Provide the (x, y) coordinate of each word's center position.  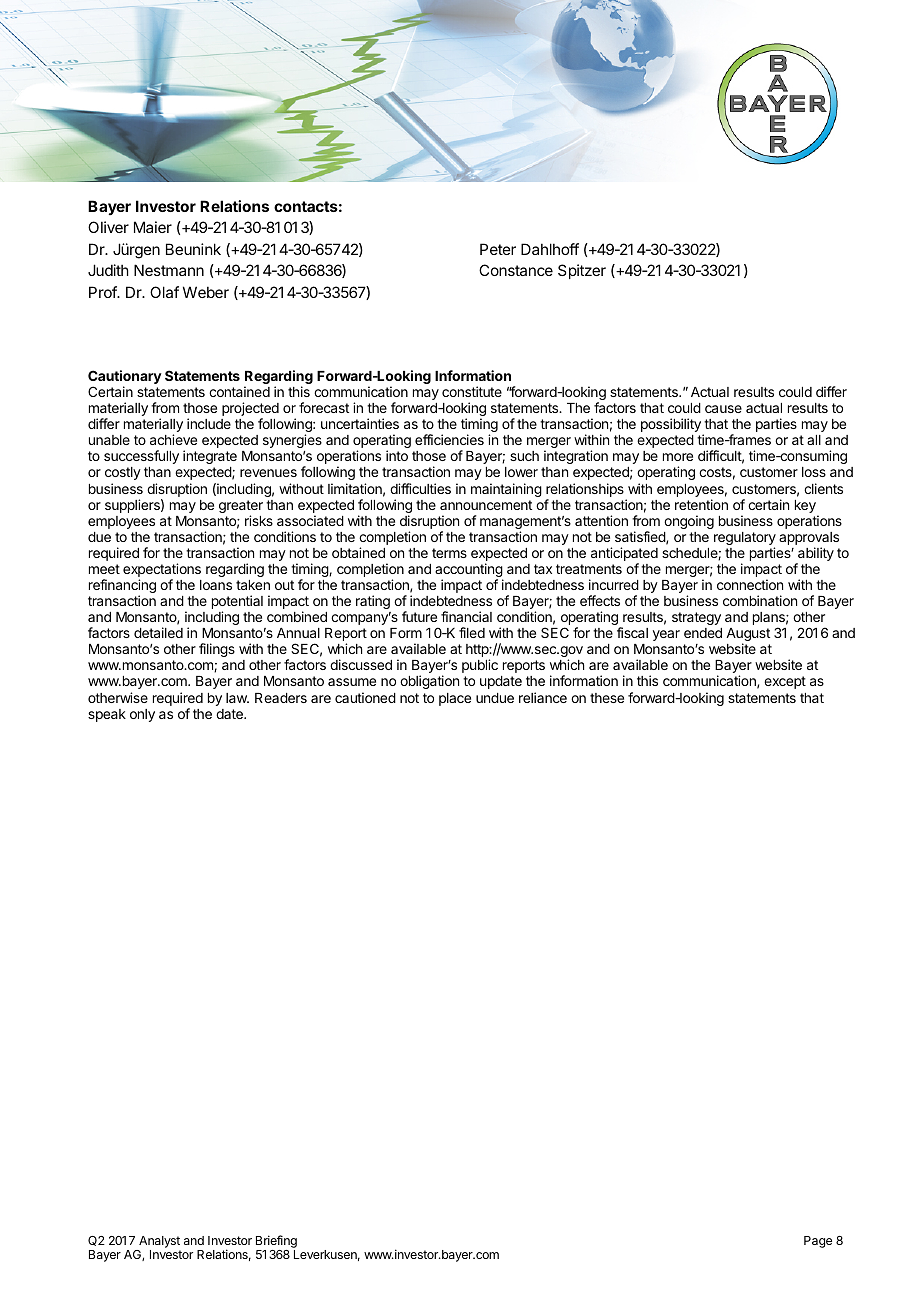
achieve (173, 439)
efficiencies (449, 439)
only (142, 715)
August (748, 636)
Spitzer (582, 271)
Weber (206, 292)
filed (472, 632)
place (455, 699)
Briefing (276, 1243)
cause (723, 409)
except (785, 682)
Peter (498, 249)
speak (107, 715)
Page (818, 1242)
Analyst (159, 1243)
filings (217, 650)
